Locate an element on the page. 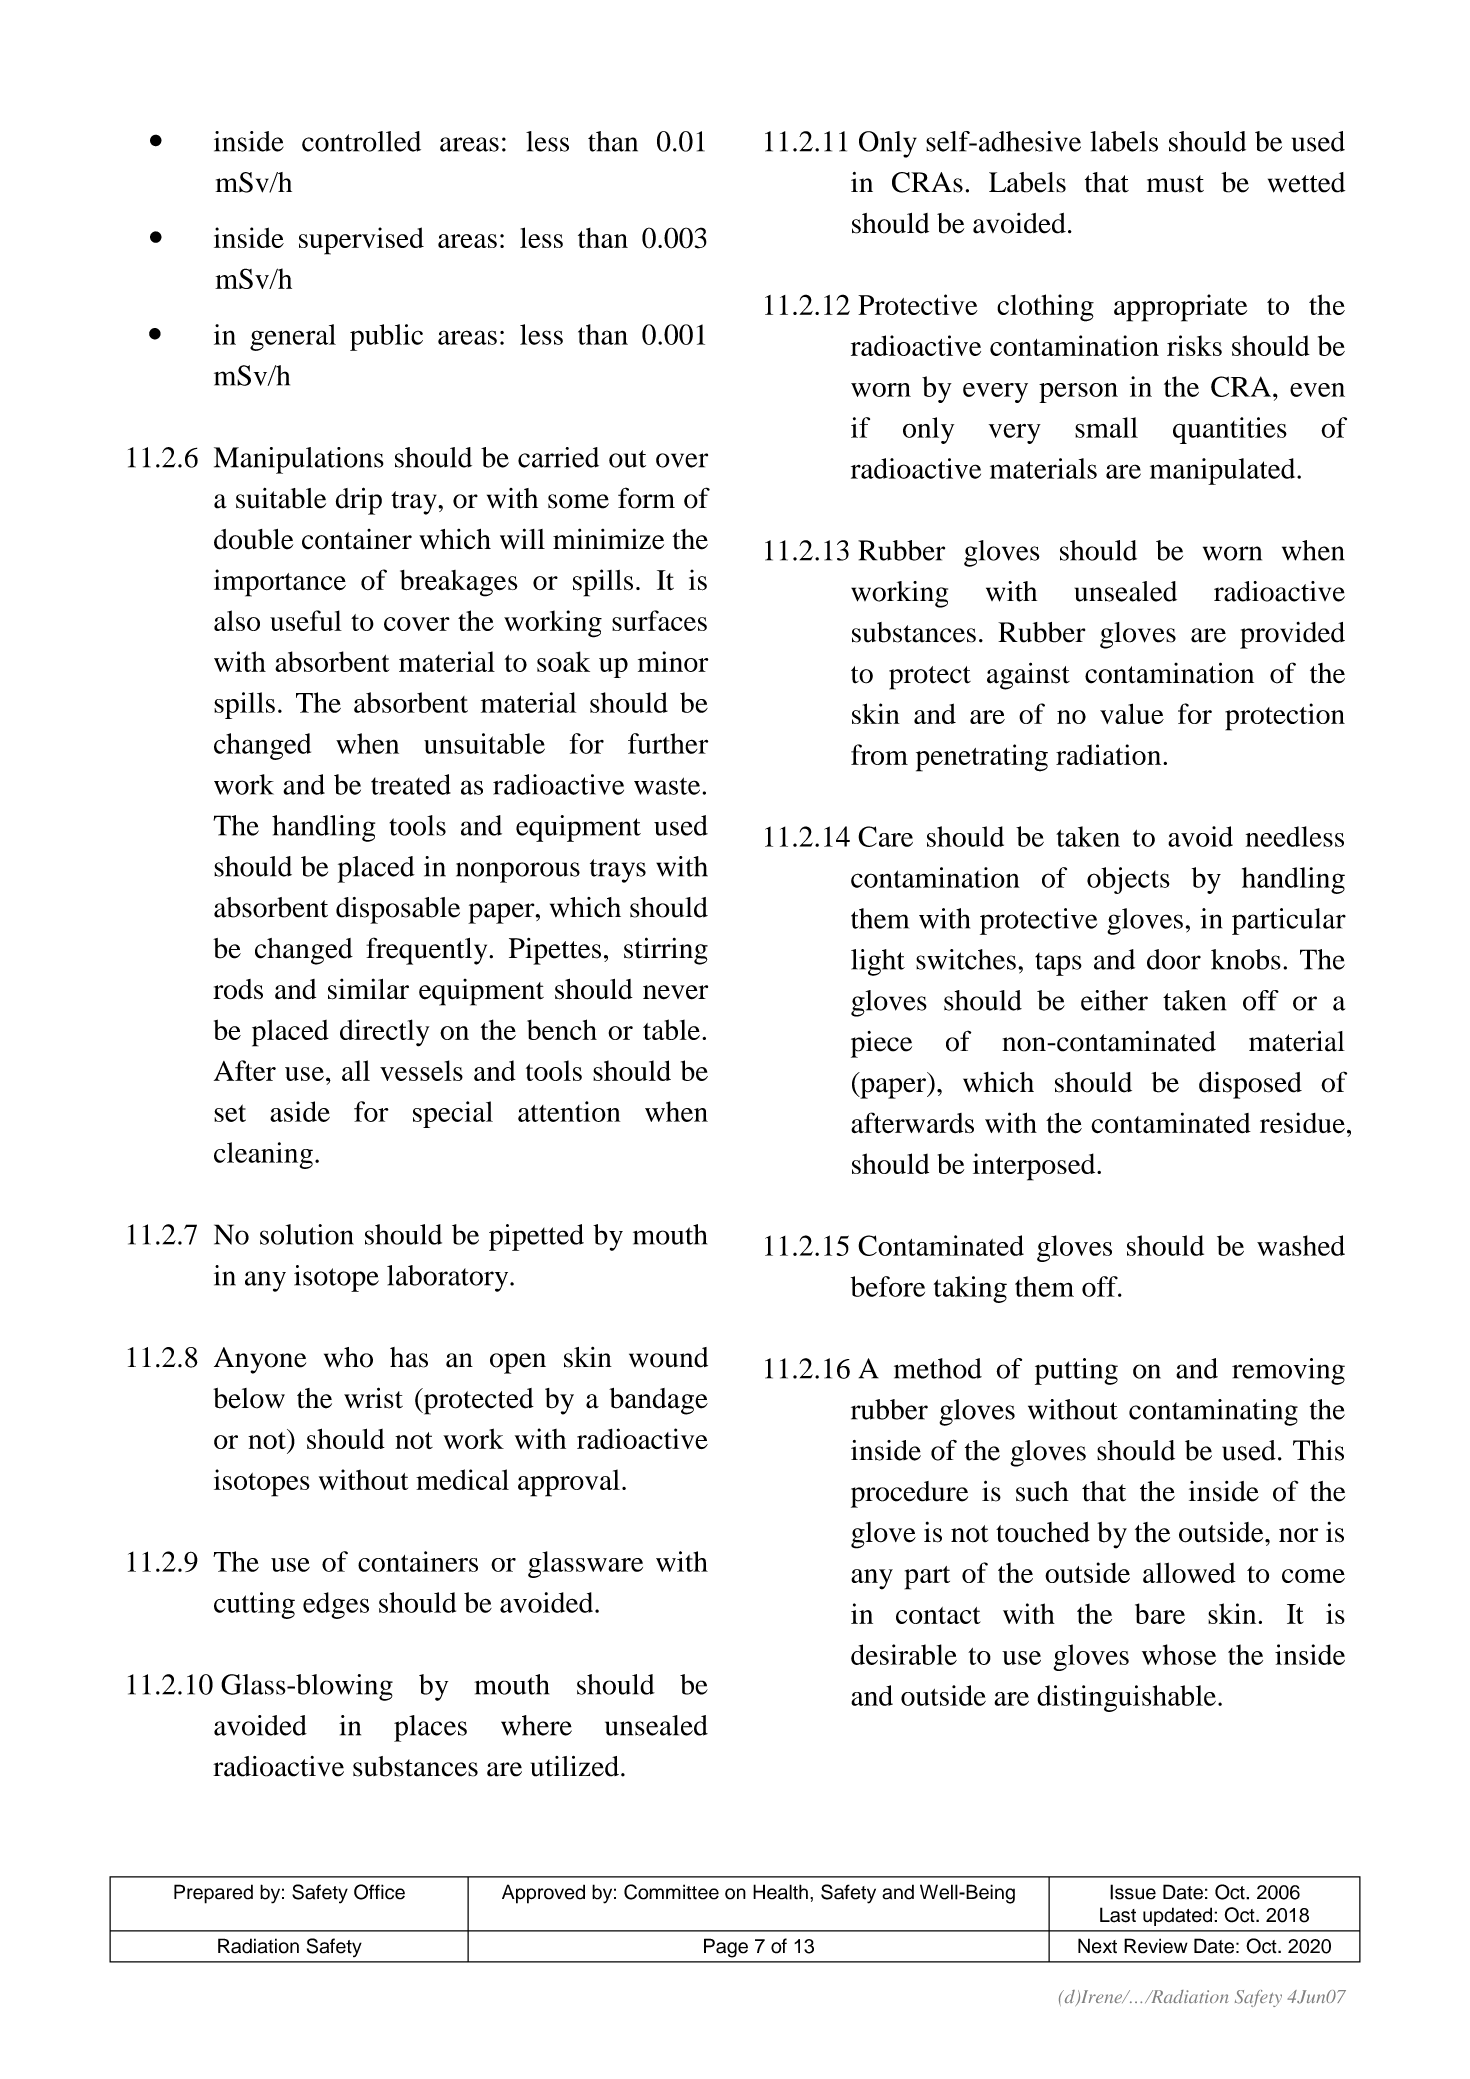 This document has width=1470, height=2079. useful is located at coordinates (306, 620).
